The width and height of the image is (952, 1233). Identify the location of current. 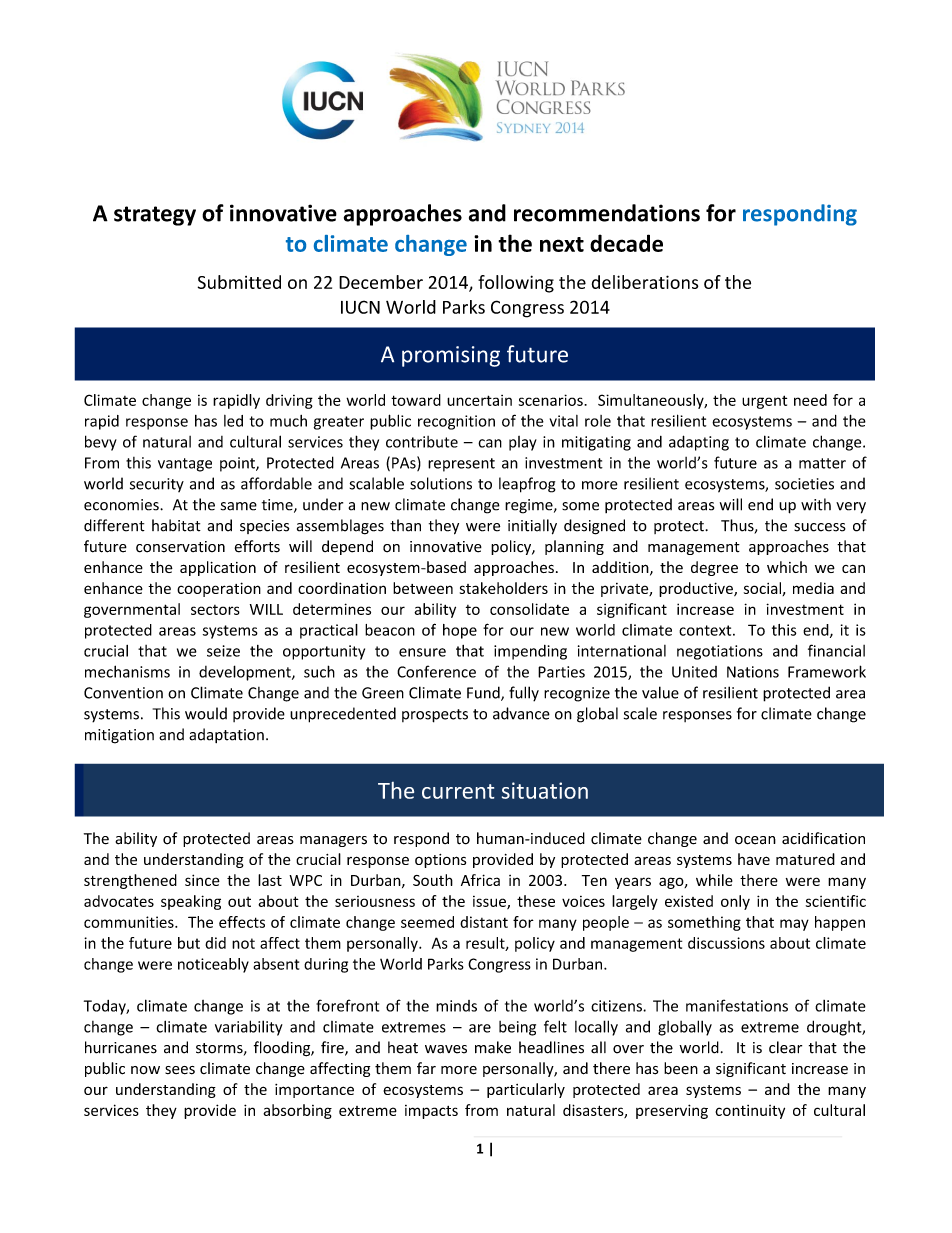
(458, 791).
